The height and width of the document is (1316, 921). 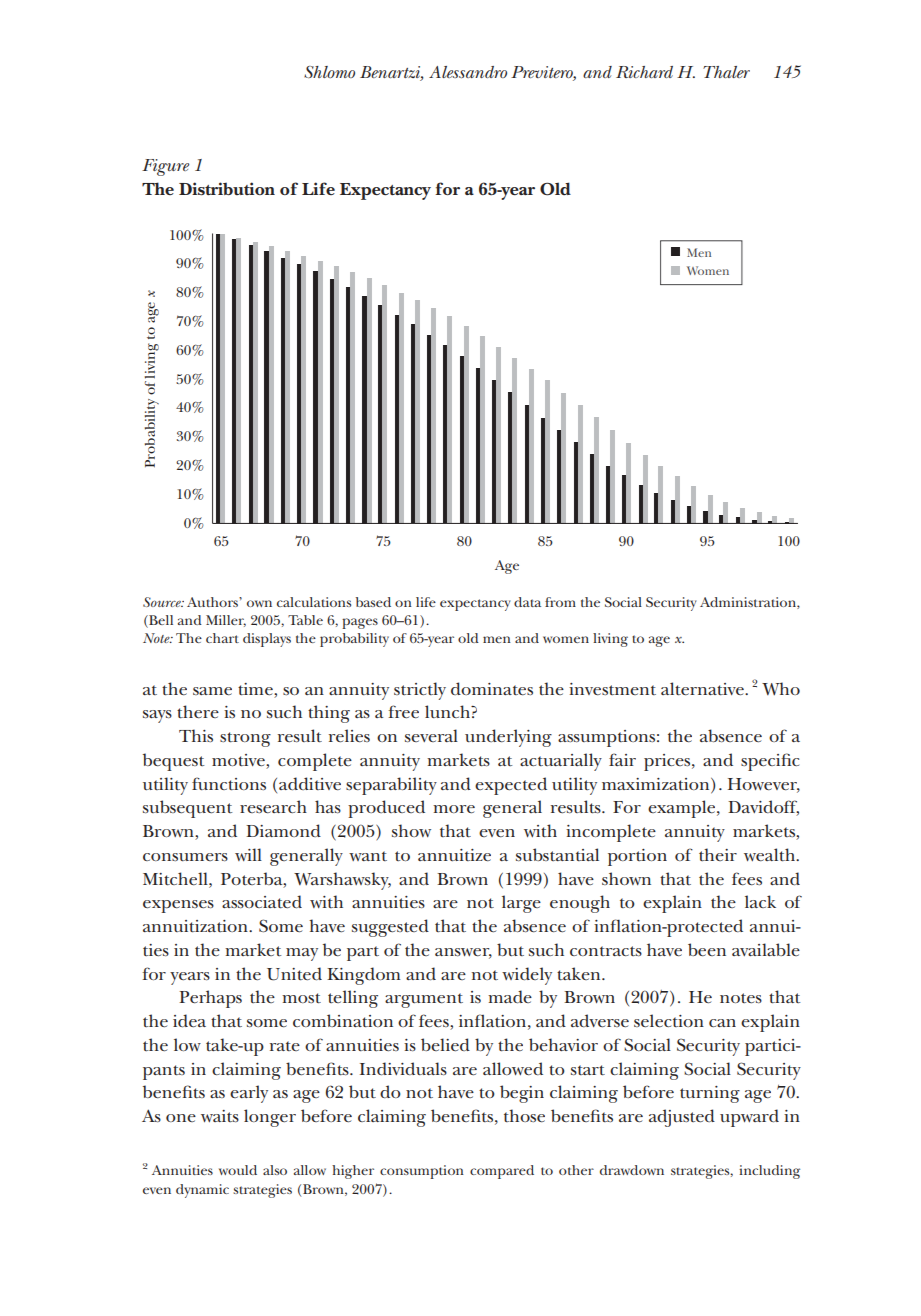 What do you see at coordinates (227, 189) in the document?
I see `Distribution` at bounding box center [227, 189].
